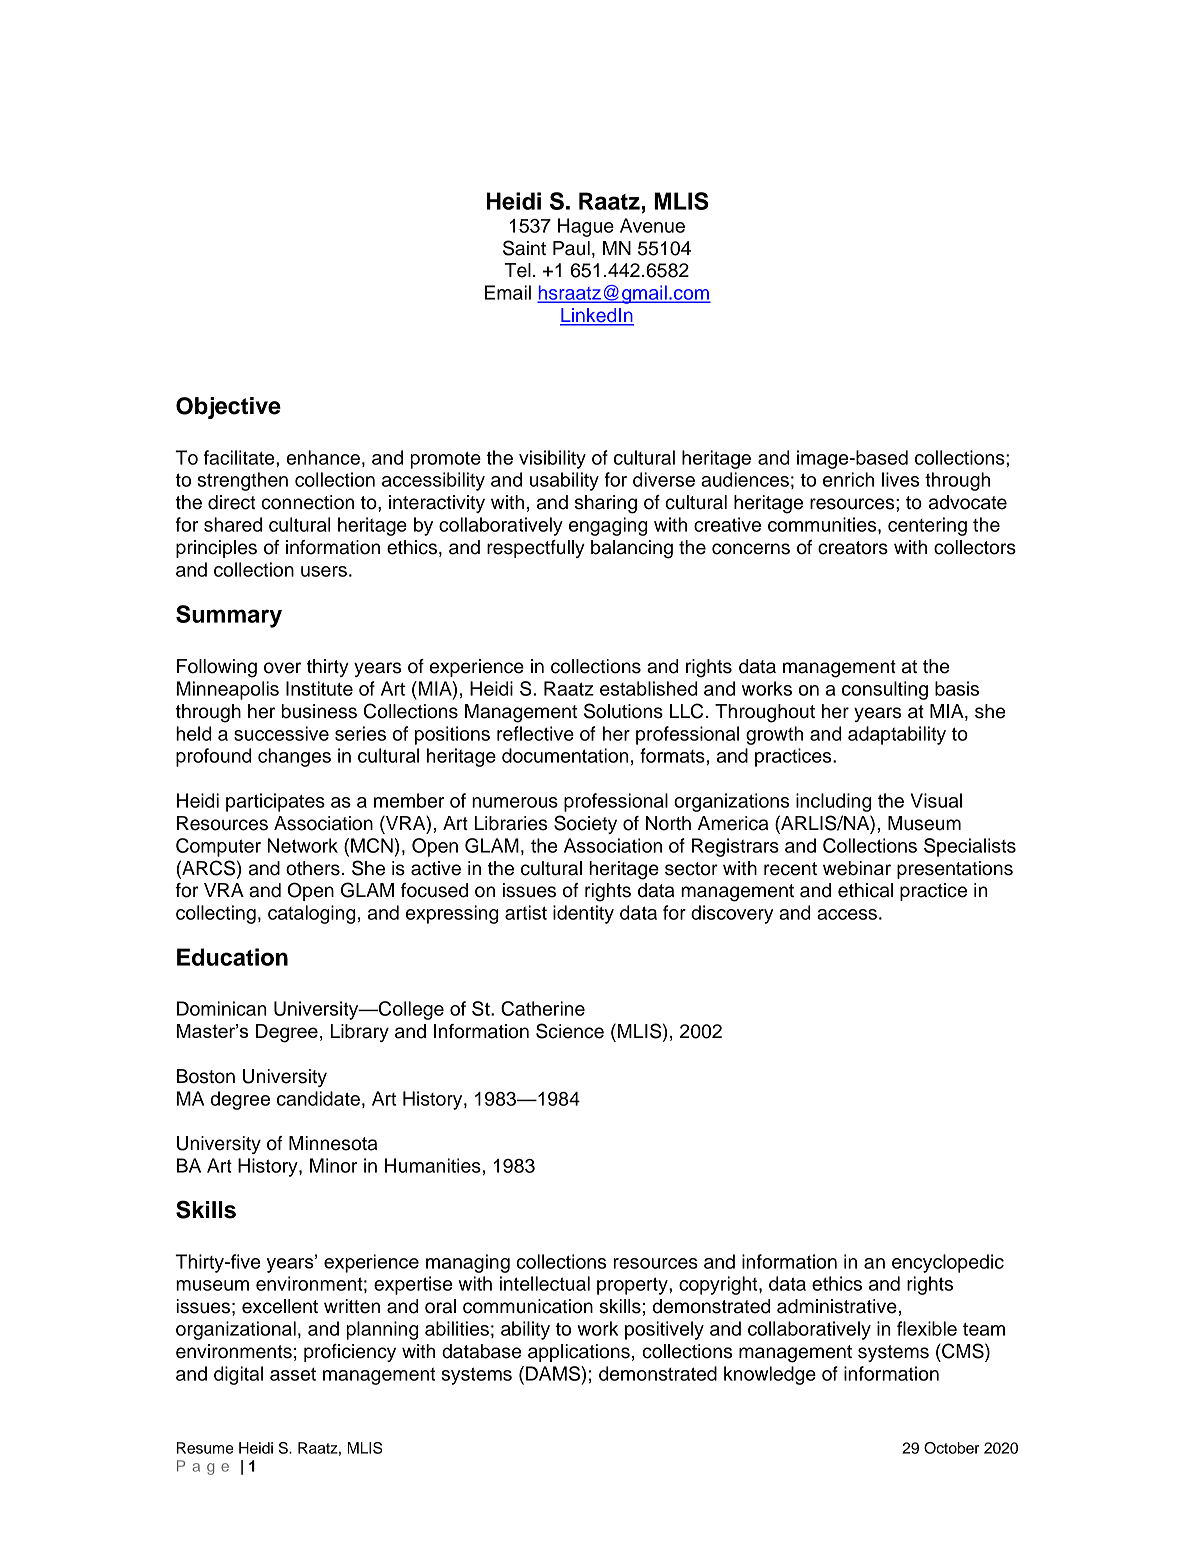  What do you see at coordinates (948, 1263) in the screenshot?
I see `encyclopedic` at bounding box center [948, 1263].
